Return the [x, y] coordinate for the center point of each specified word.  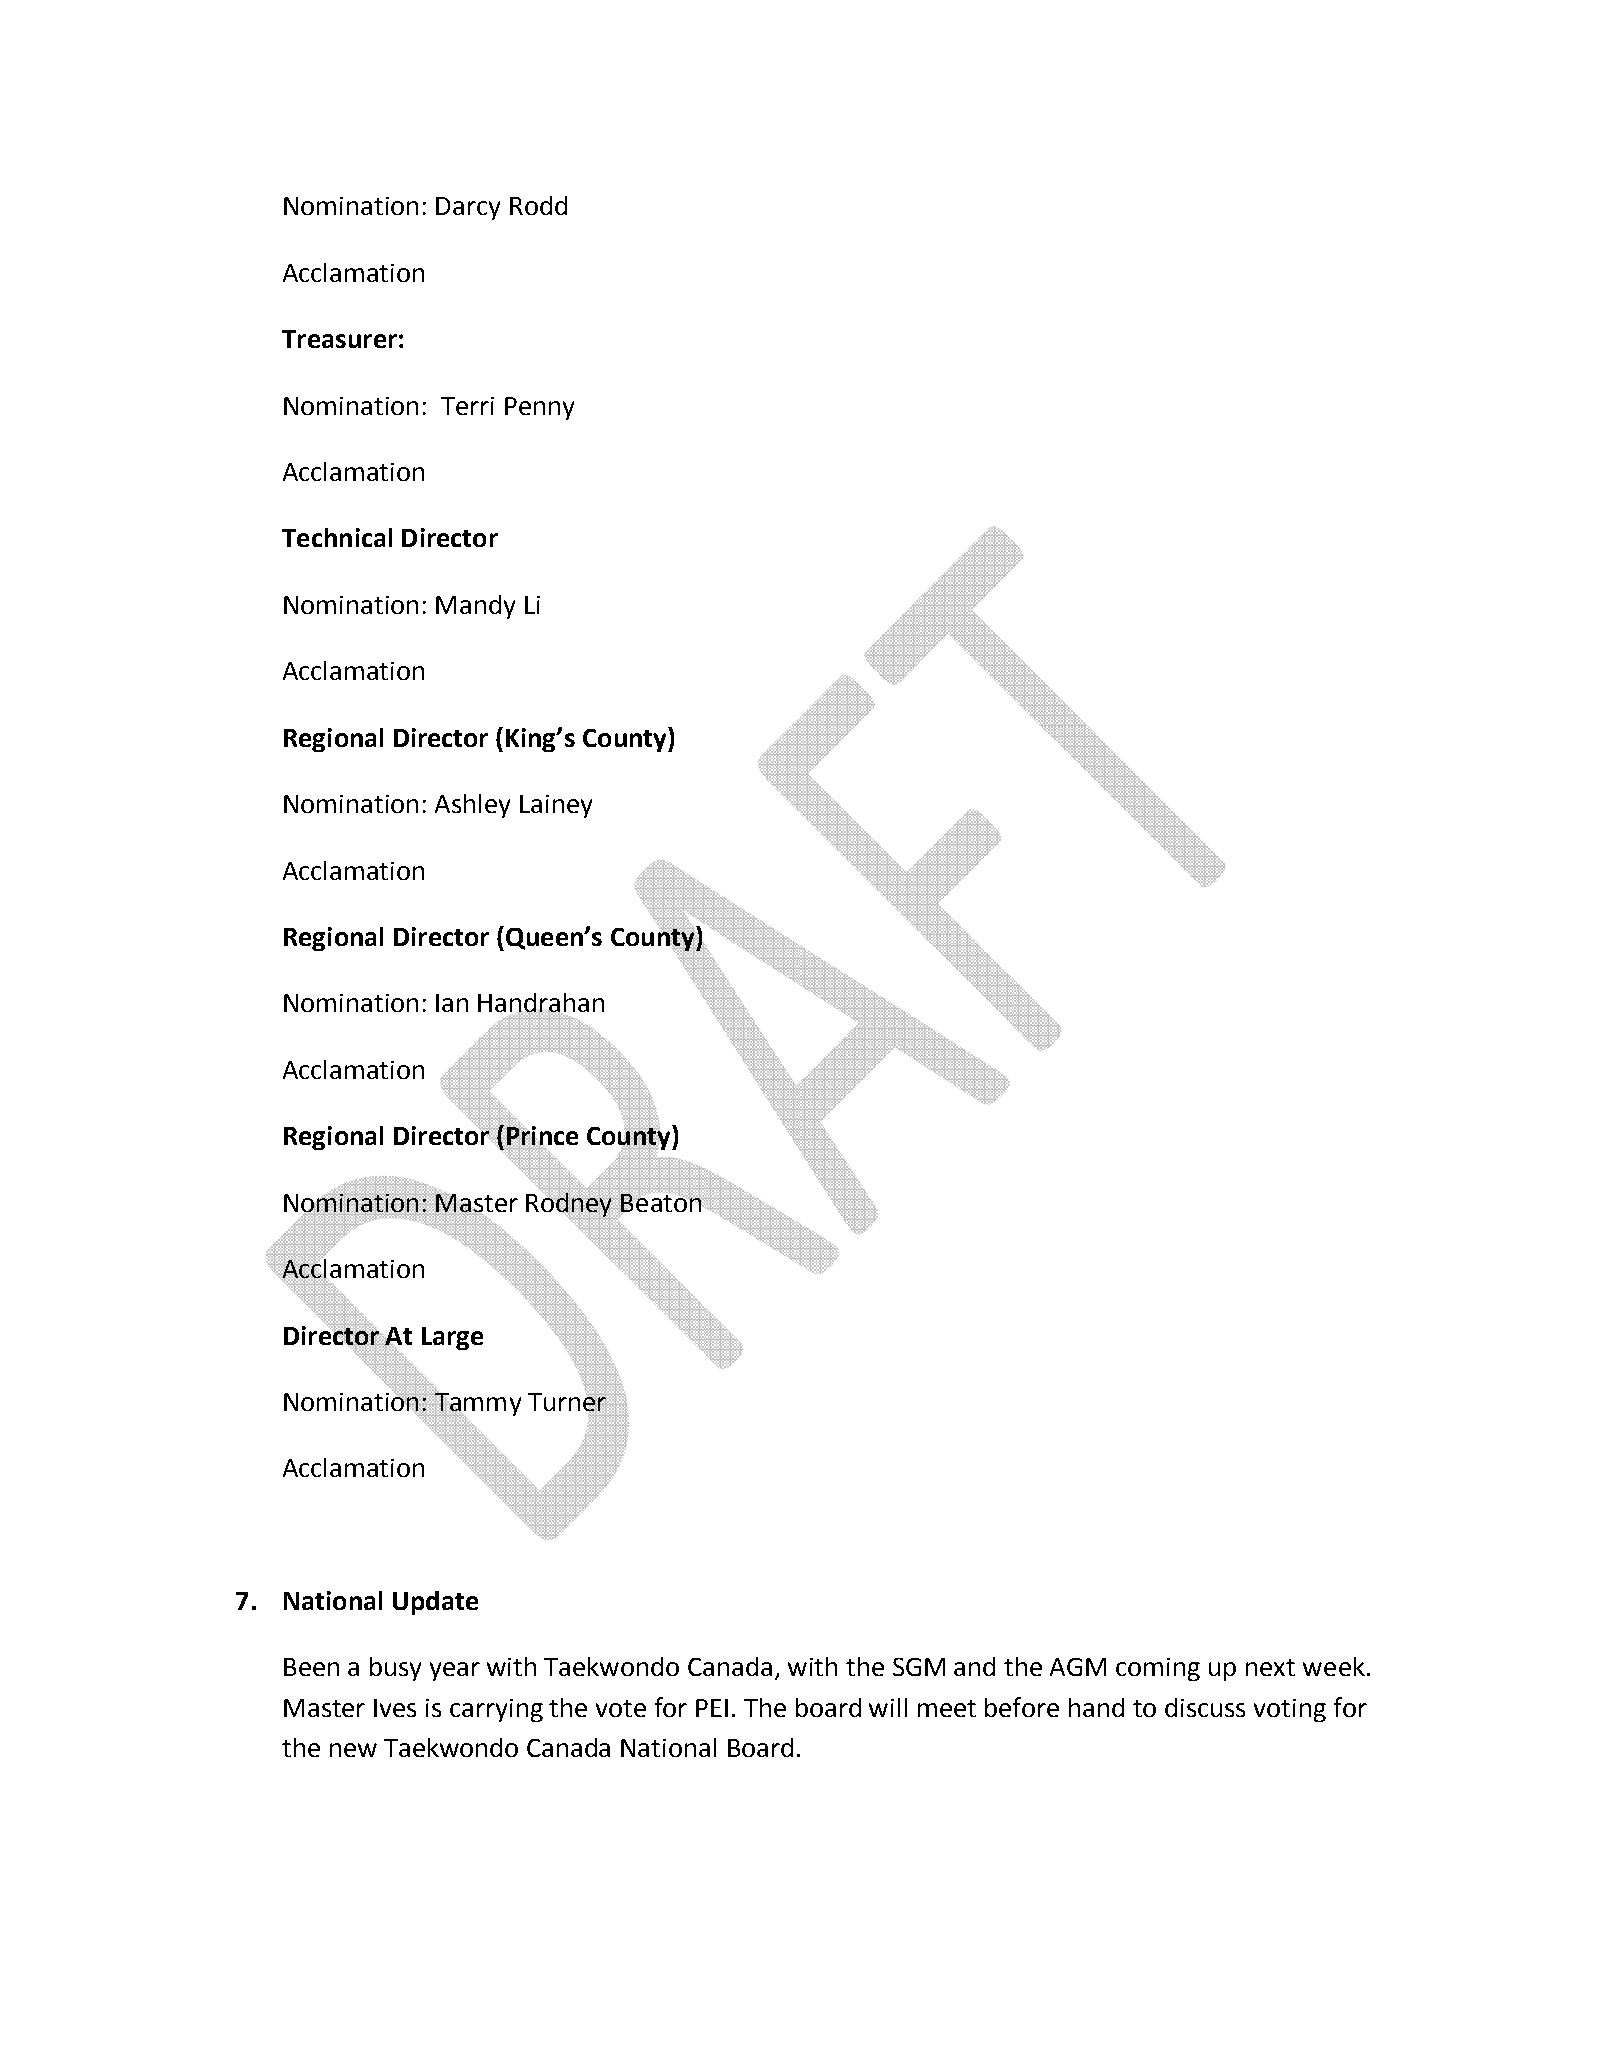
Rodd [538, 205]
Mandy [475, 607]
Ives [395, 1708]
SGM [919, 1667]
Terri [467, 406]
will [888, 1707]
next [1270, 1667]
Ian [452, 1003]
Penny [539, 408]
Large [452, 1338]
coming [1158, 1669]
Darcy [468, 208]
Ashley [472, 806]
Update [435, 1603]
